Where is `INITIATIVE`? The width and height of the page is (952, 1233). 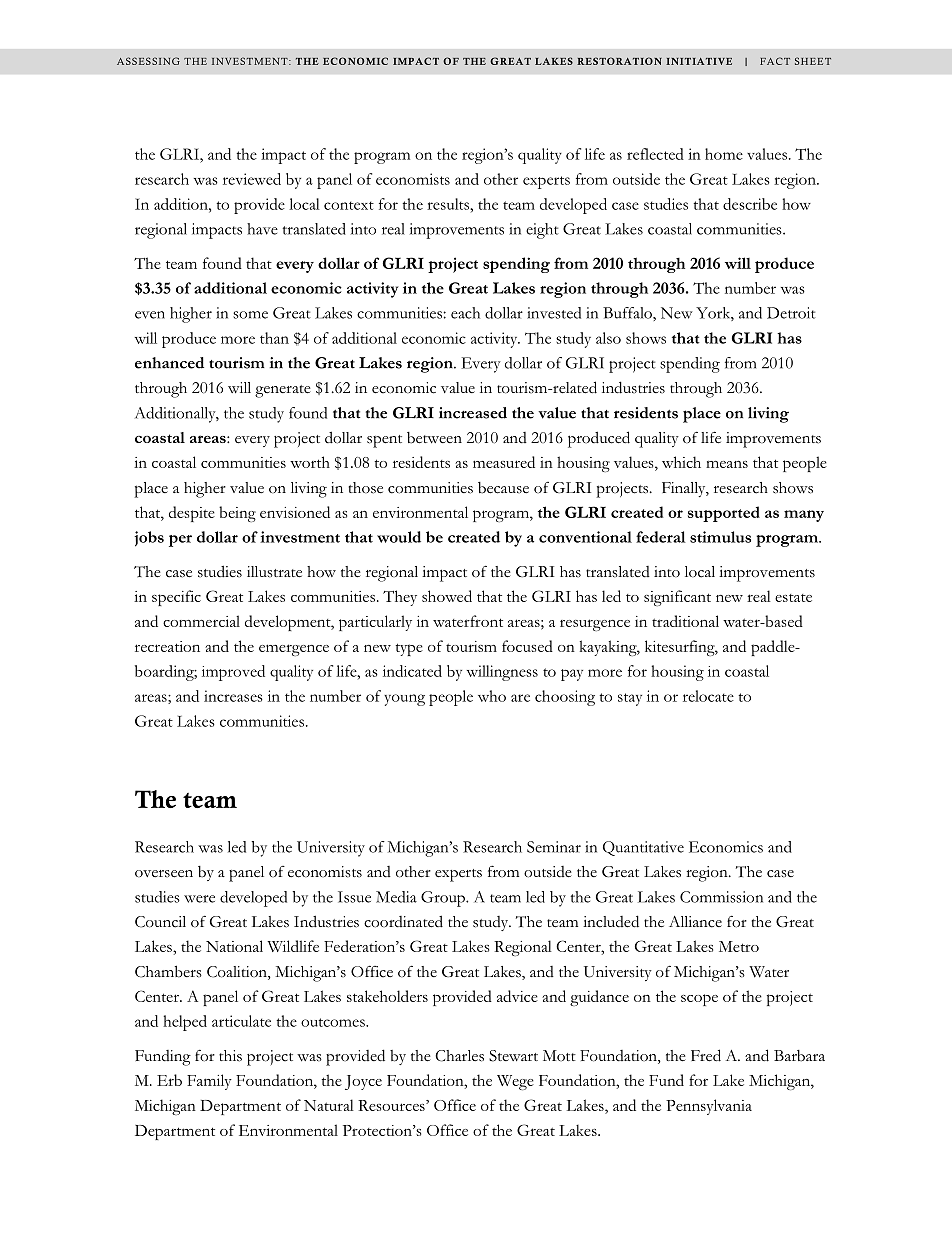 INITIATIVE is located at coordinates (699, 61).
